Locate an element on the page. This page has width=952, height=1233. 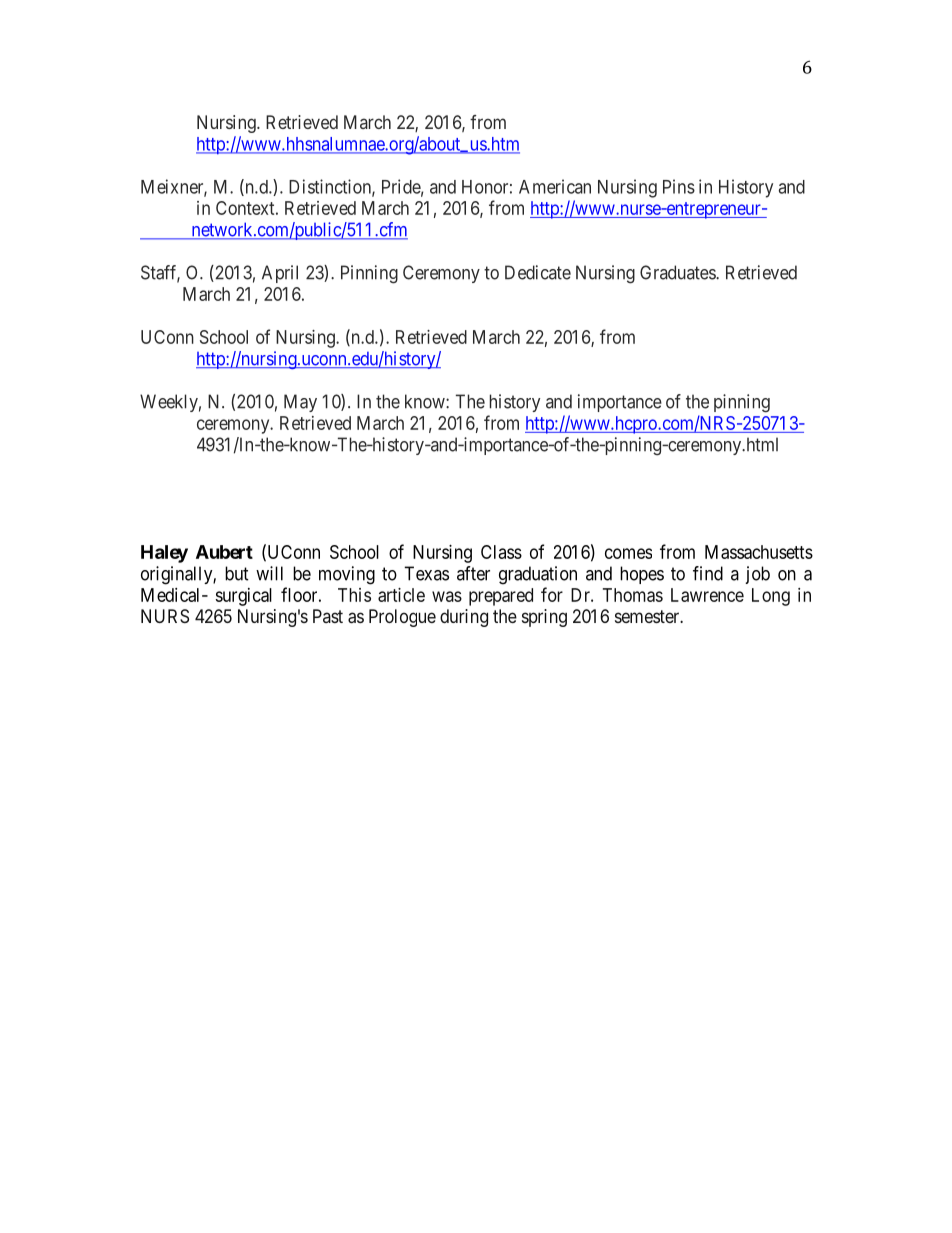
Staff is located at coordinates (160, 273).
